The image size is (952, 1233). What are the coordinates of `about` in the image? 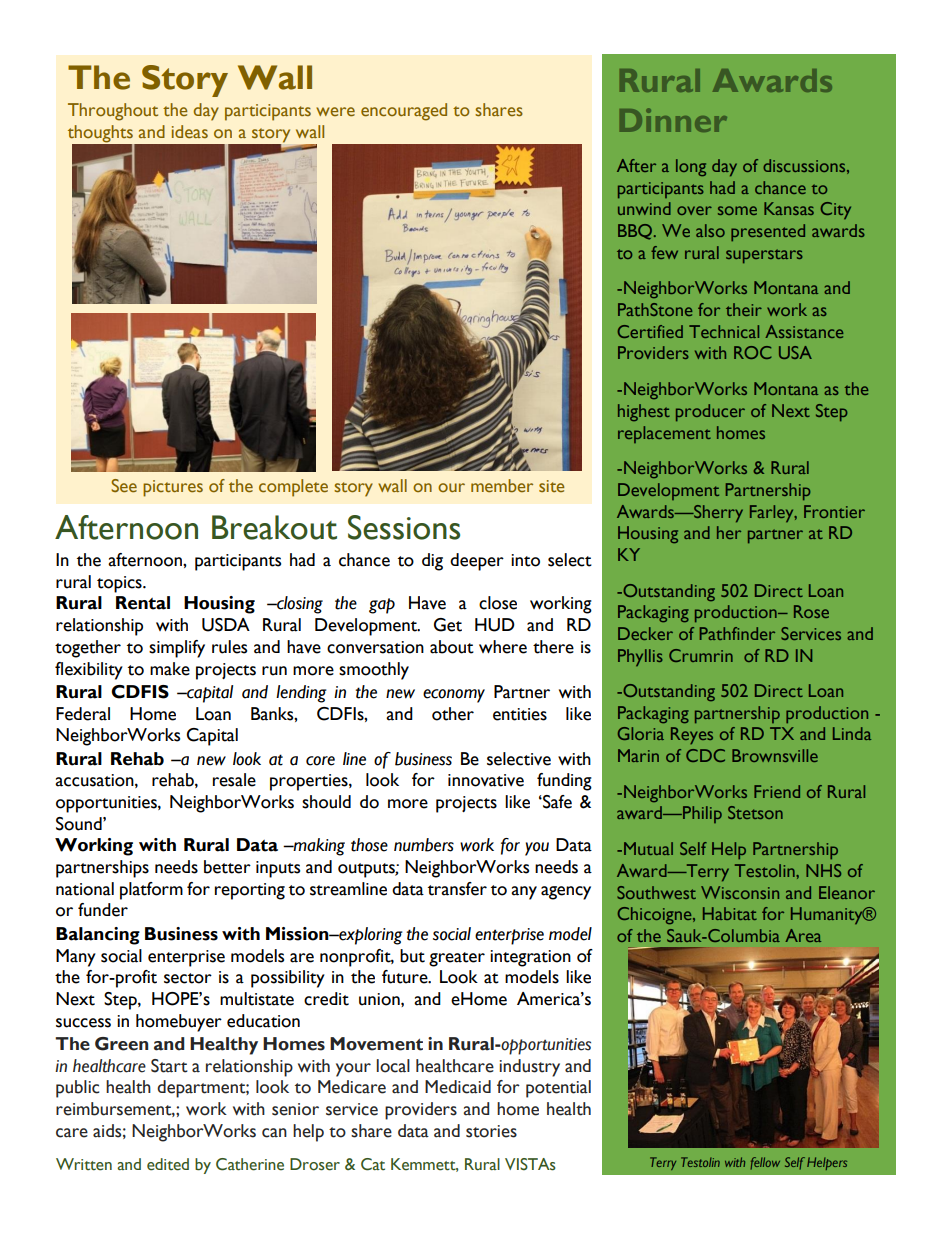 It's located at (452, 647).
